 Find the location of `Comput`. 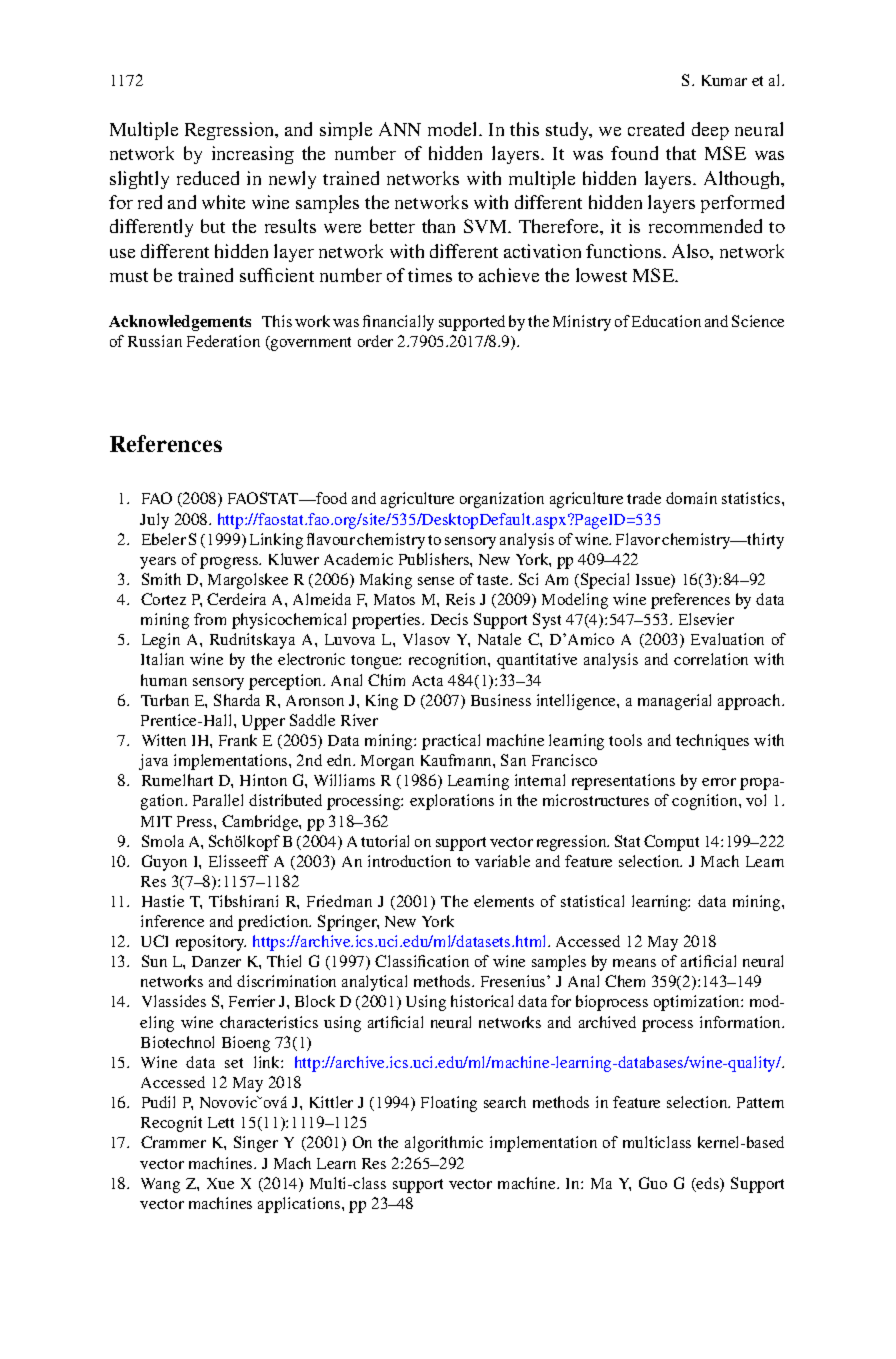

Comput is located at coordinates (671, 843).
